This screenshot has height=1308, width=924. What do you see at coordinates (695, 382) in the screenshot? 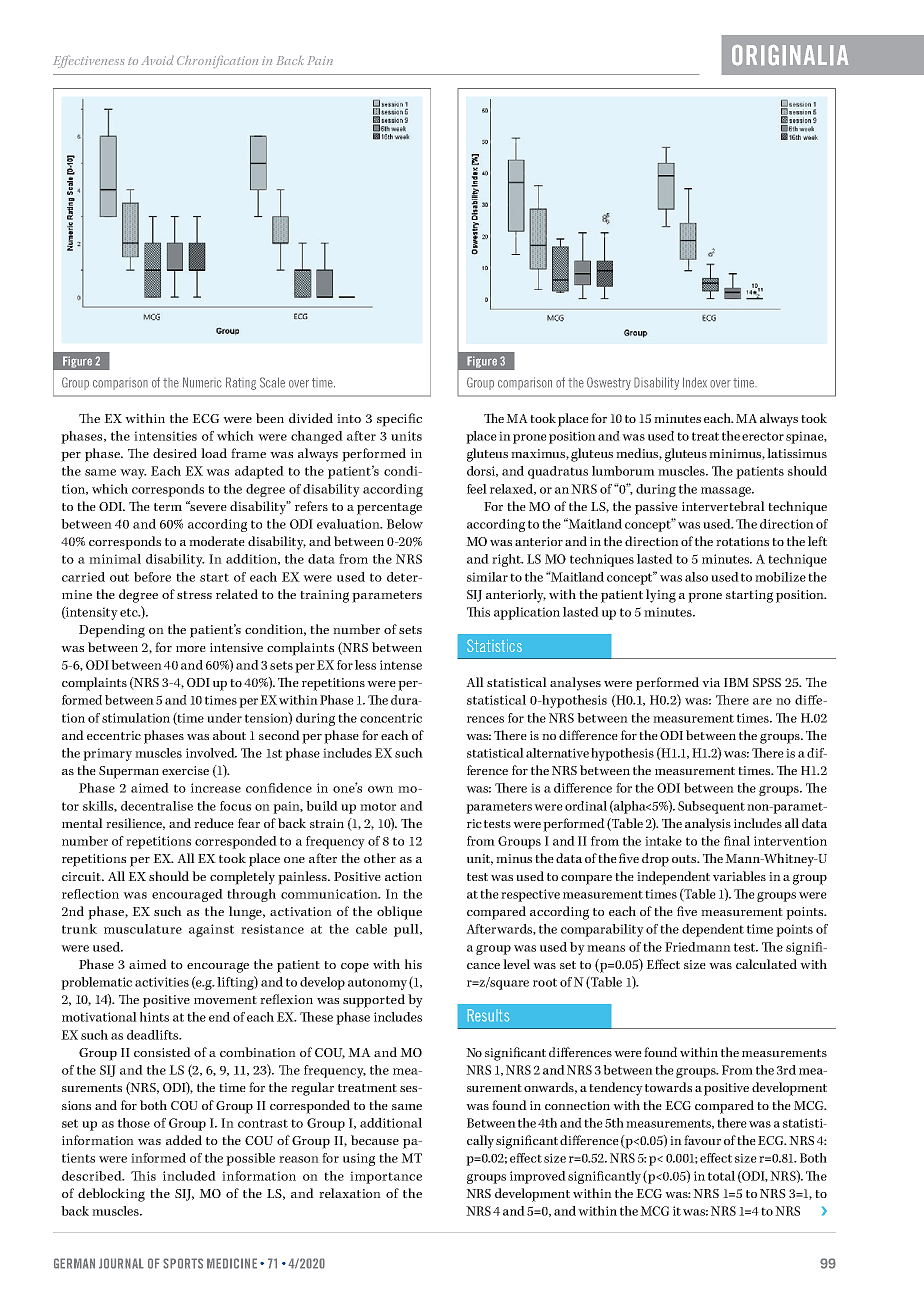
I see `Index` at bounding box center [695, 382].
